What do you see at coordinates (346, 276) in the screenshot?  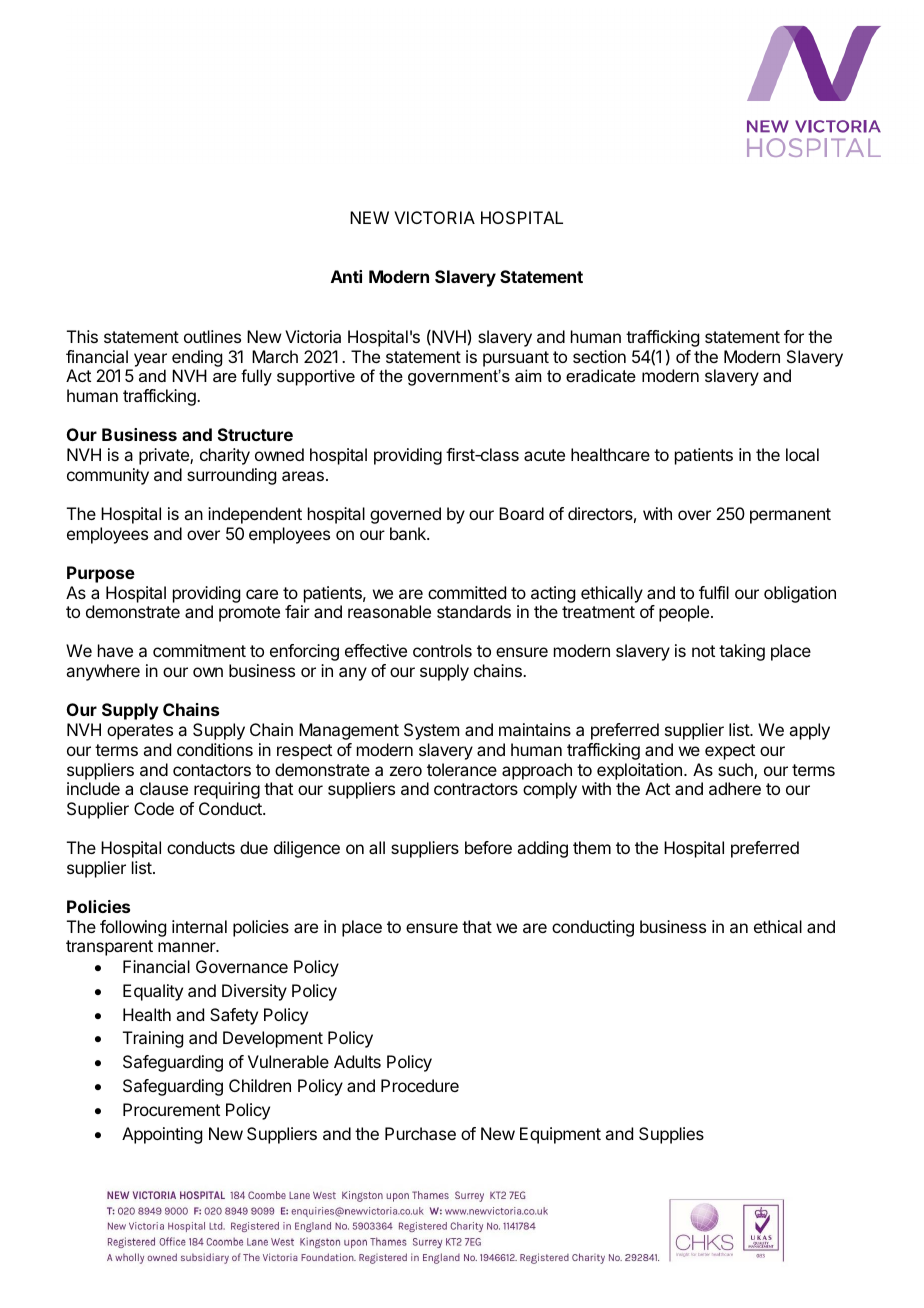 I see `Anti` at bounding box center [346, 276].
